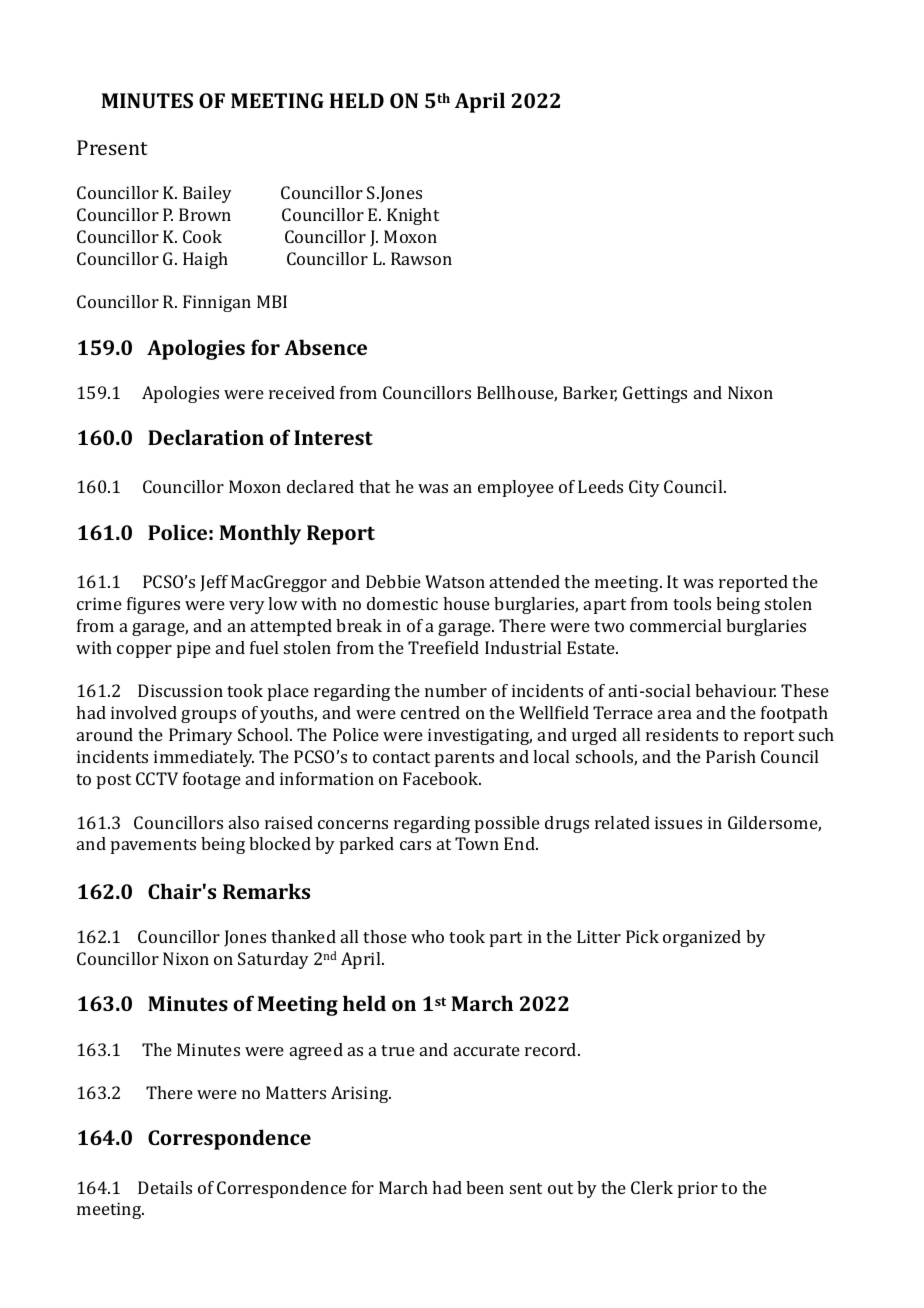  I want to click on organized, so click(702, 938).
